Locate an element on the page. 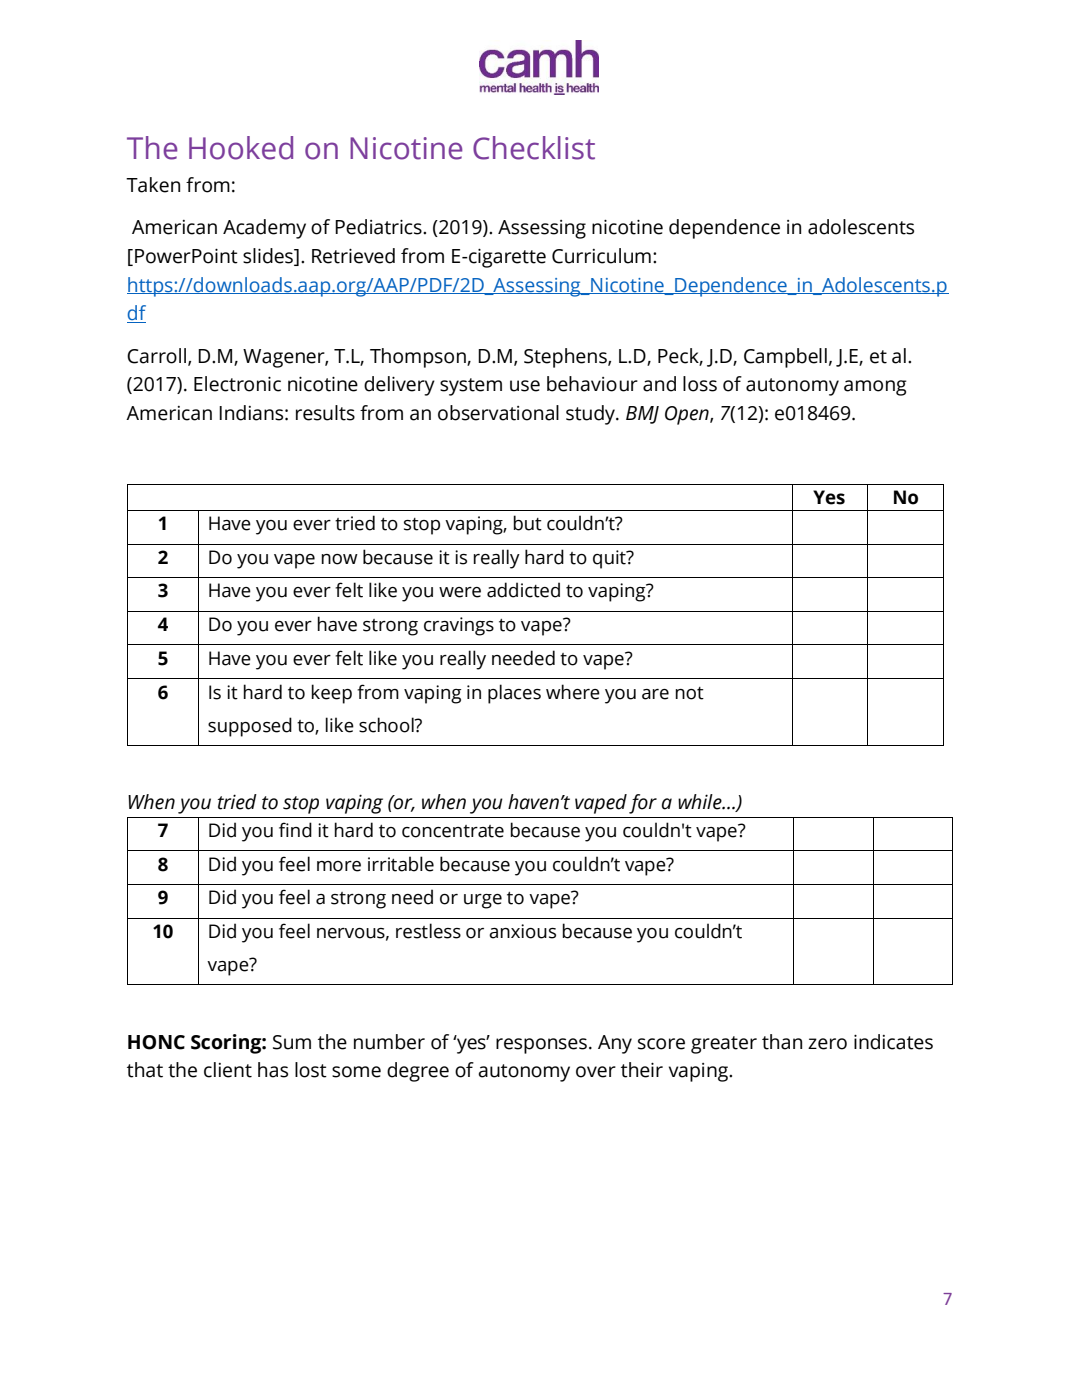  Checklist is located at coordinates (534, 148).
